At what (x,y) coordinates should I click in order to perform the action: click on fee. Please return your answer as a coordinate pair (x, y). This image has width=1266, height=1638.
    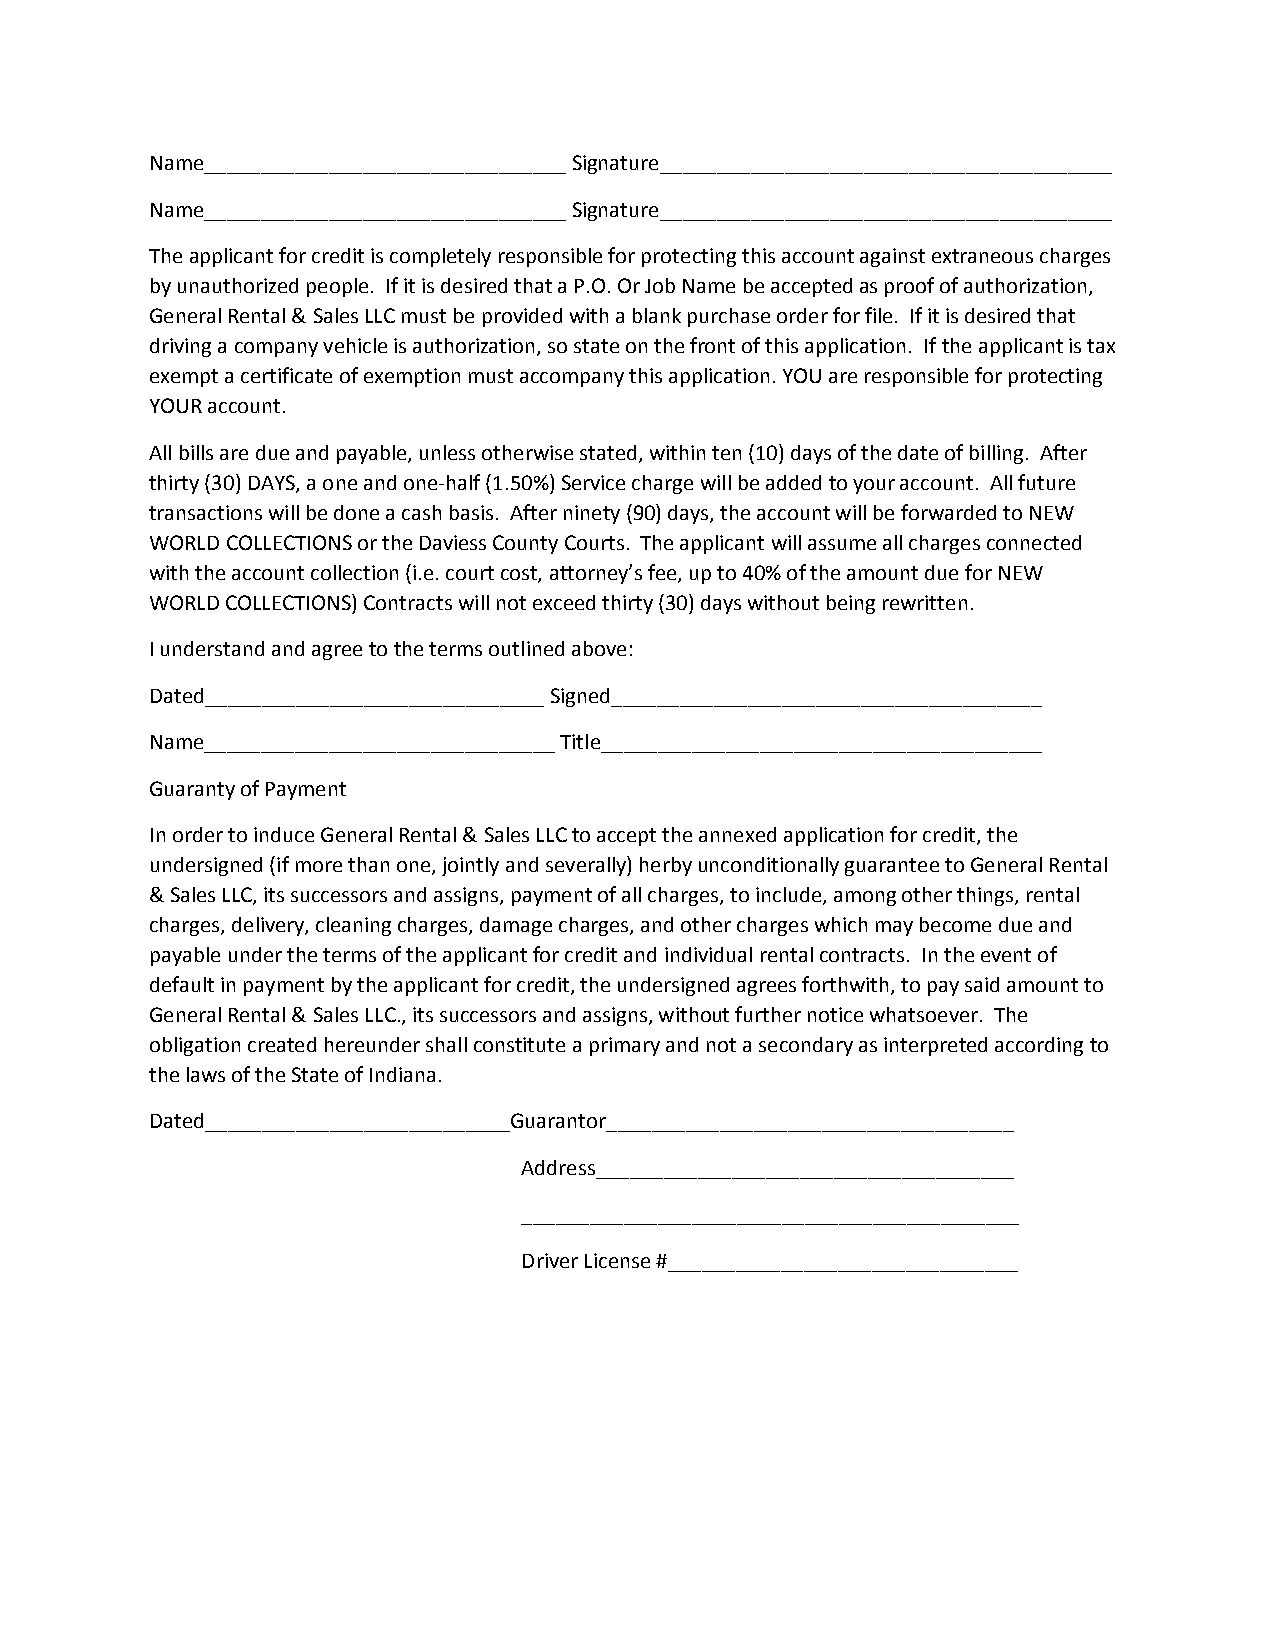
    Looking at the image, I should click on (663, 573).
